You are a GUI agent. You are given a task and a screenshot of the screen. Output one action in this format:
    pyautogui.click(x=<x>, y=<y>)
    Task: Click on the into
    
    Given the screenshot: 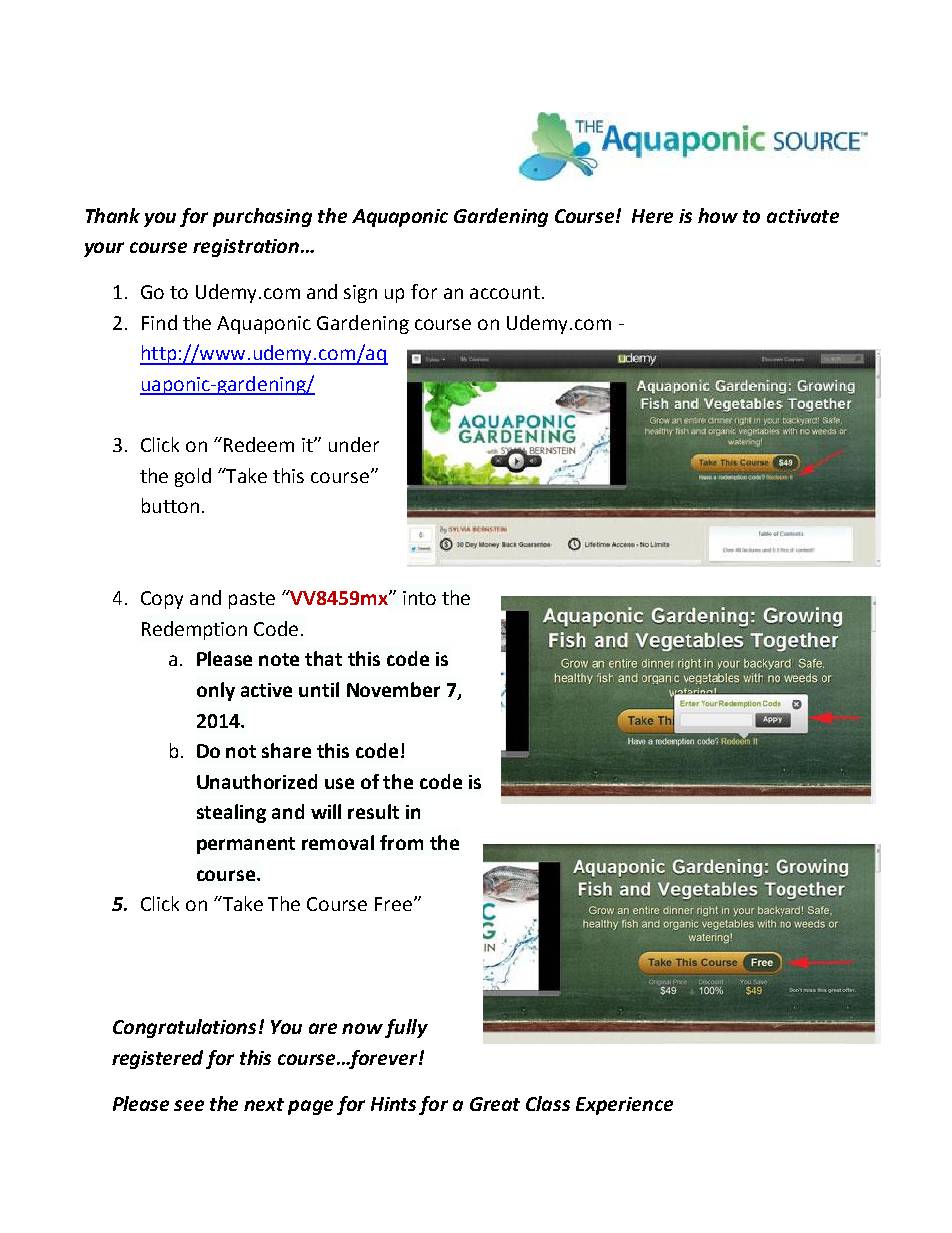 What is the action you would take?
    pyautogui.click(x=419, y=598)
